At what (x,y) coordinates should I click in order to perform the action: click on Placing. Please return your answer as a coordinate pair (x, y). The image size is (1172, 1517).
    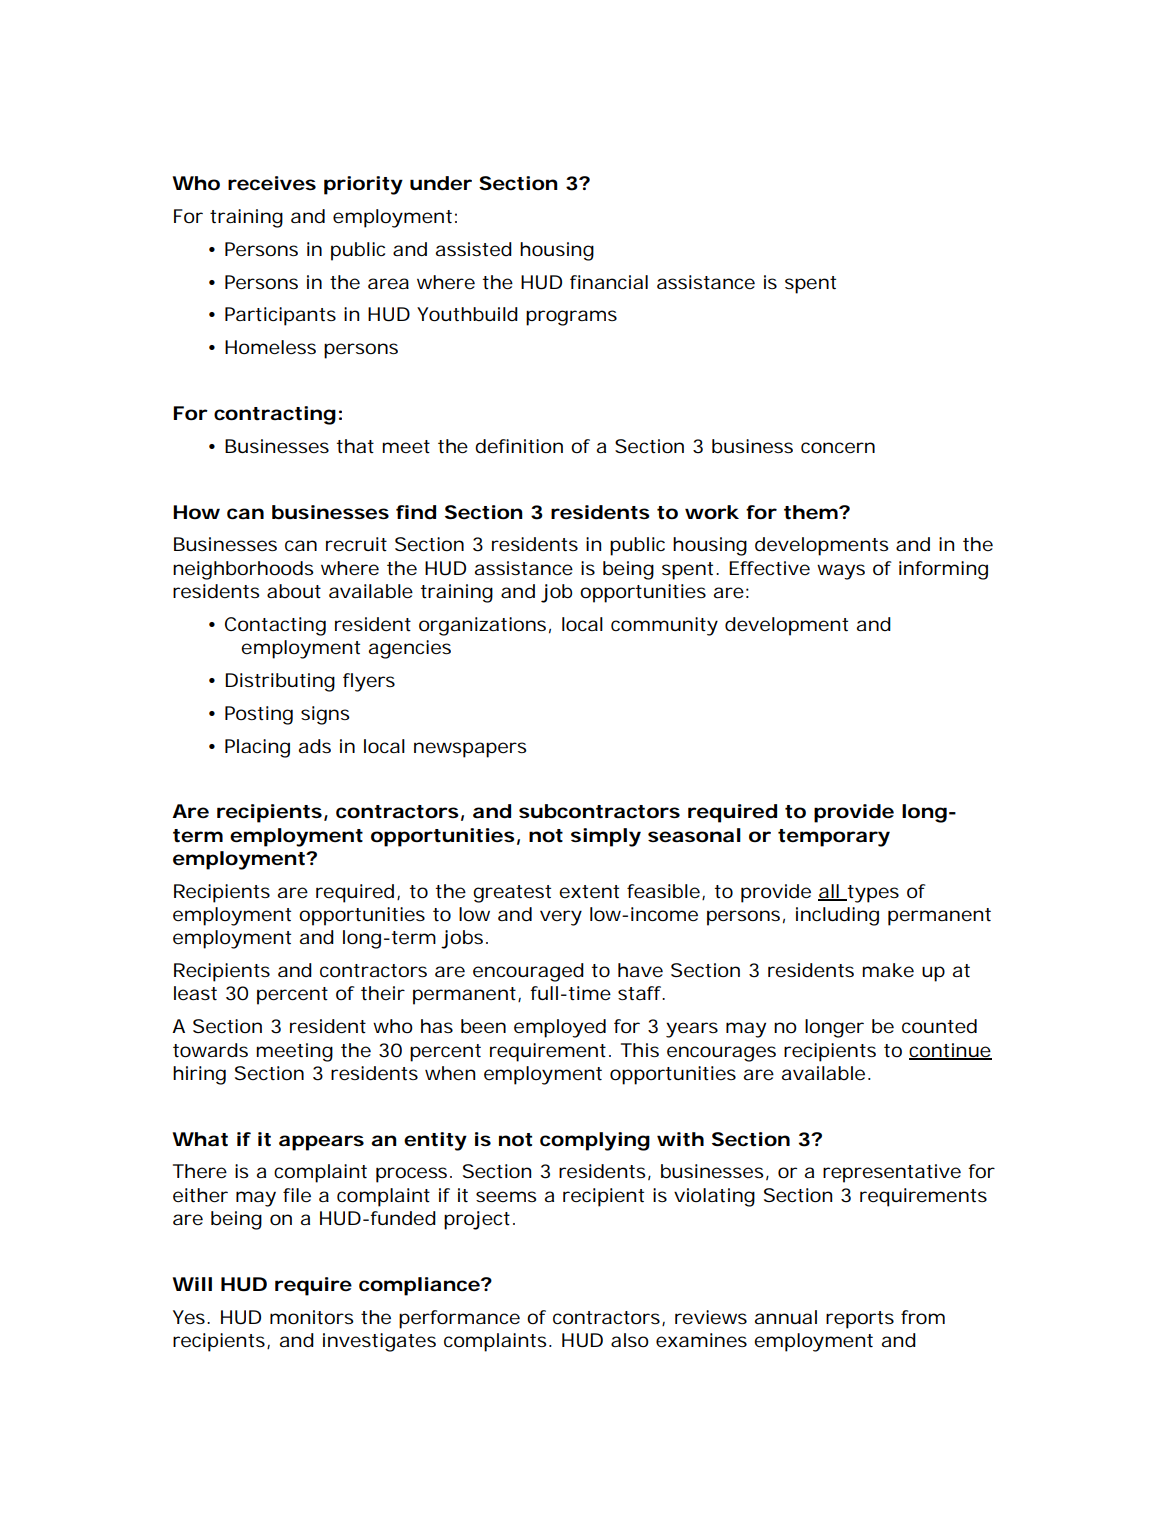
    Looking at the image, I should click on (257, 748).
